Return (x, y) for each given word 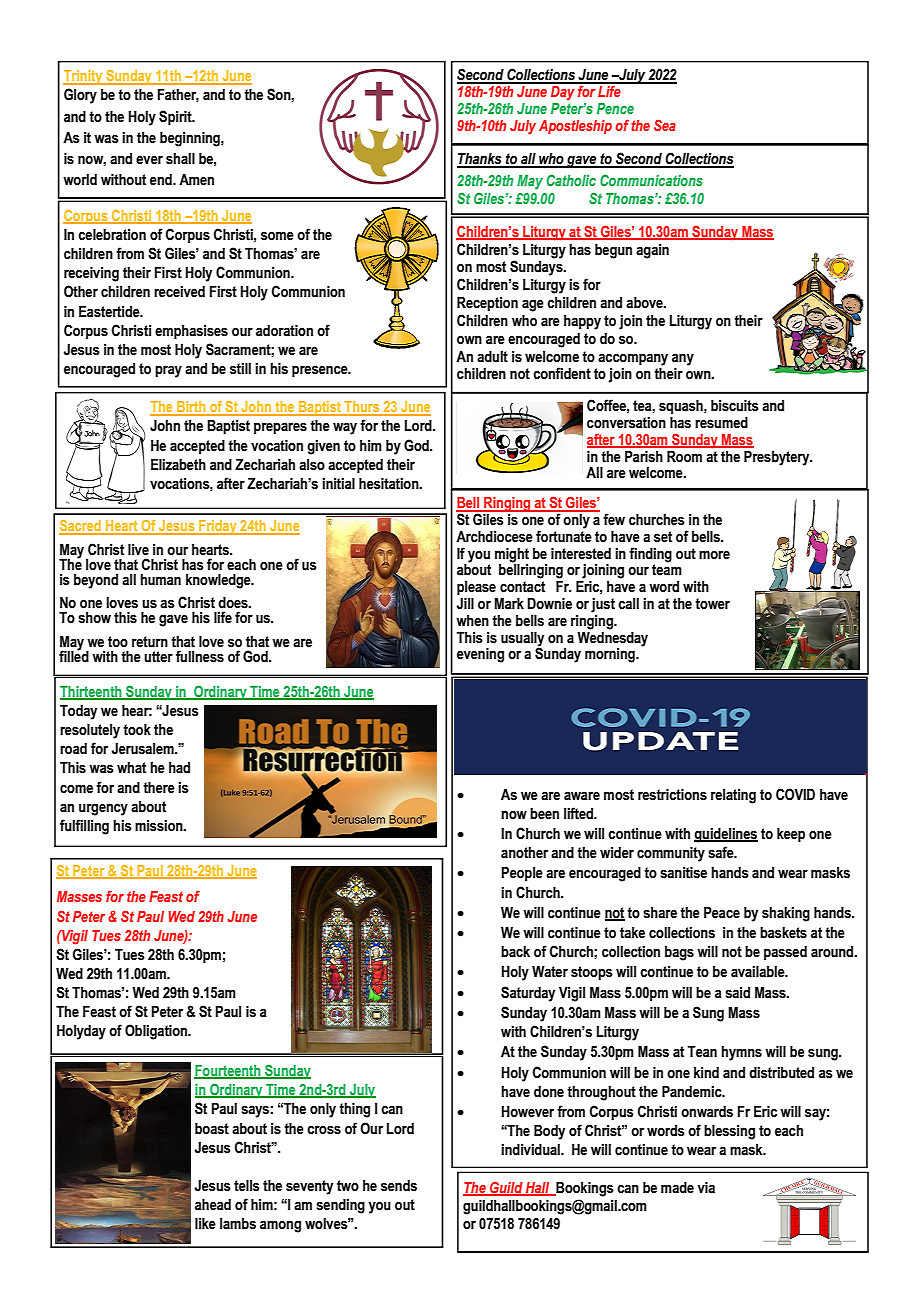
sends (399, 1186)
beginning (191, 139)
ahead (213, 1205)
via (706, 1187)
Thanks (480, 160)
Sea (665, 125)
